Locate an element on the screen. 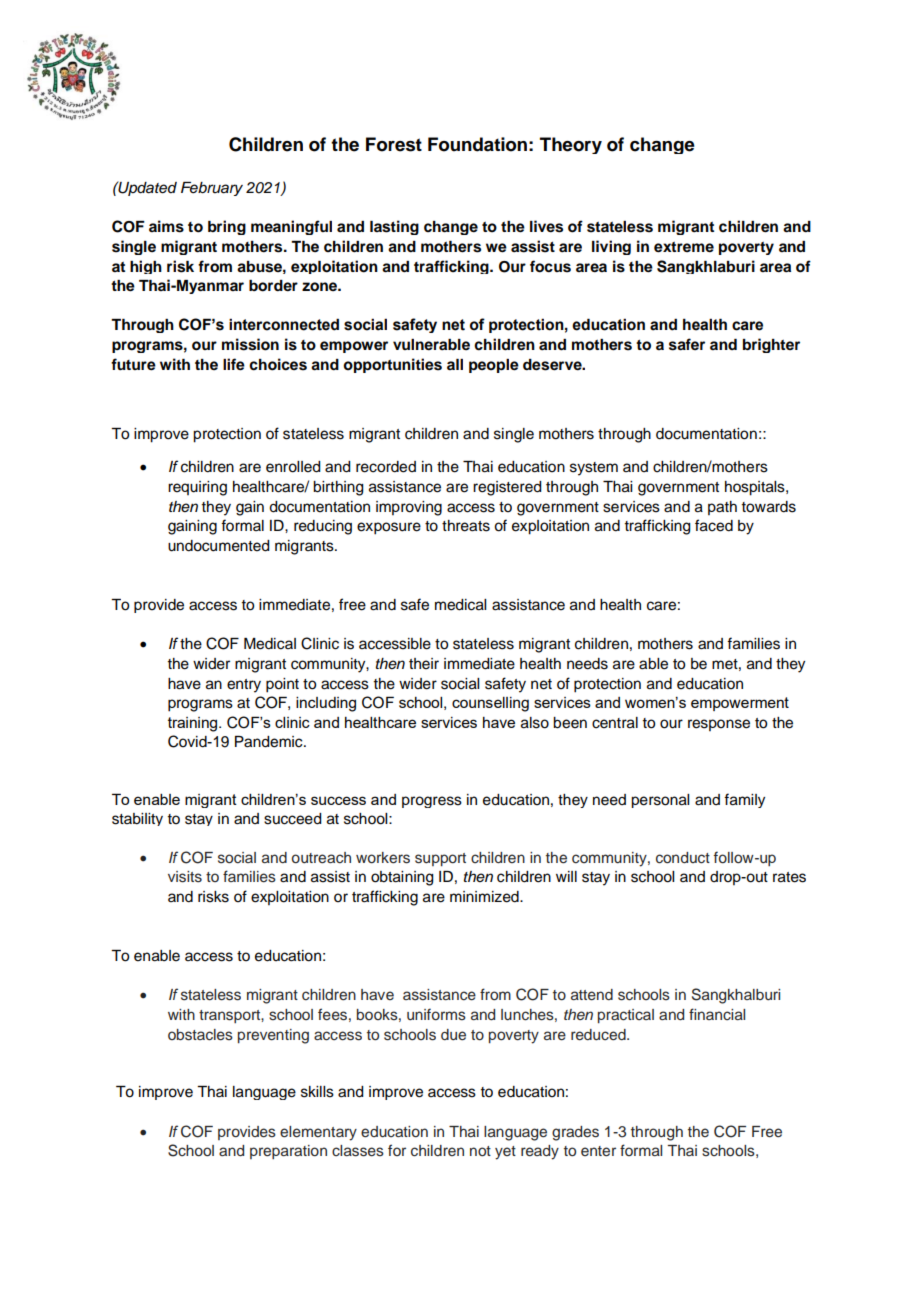 The width and height of the screenshot is (924, 1308). preparation is located at coordinates (288, 1152).
